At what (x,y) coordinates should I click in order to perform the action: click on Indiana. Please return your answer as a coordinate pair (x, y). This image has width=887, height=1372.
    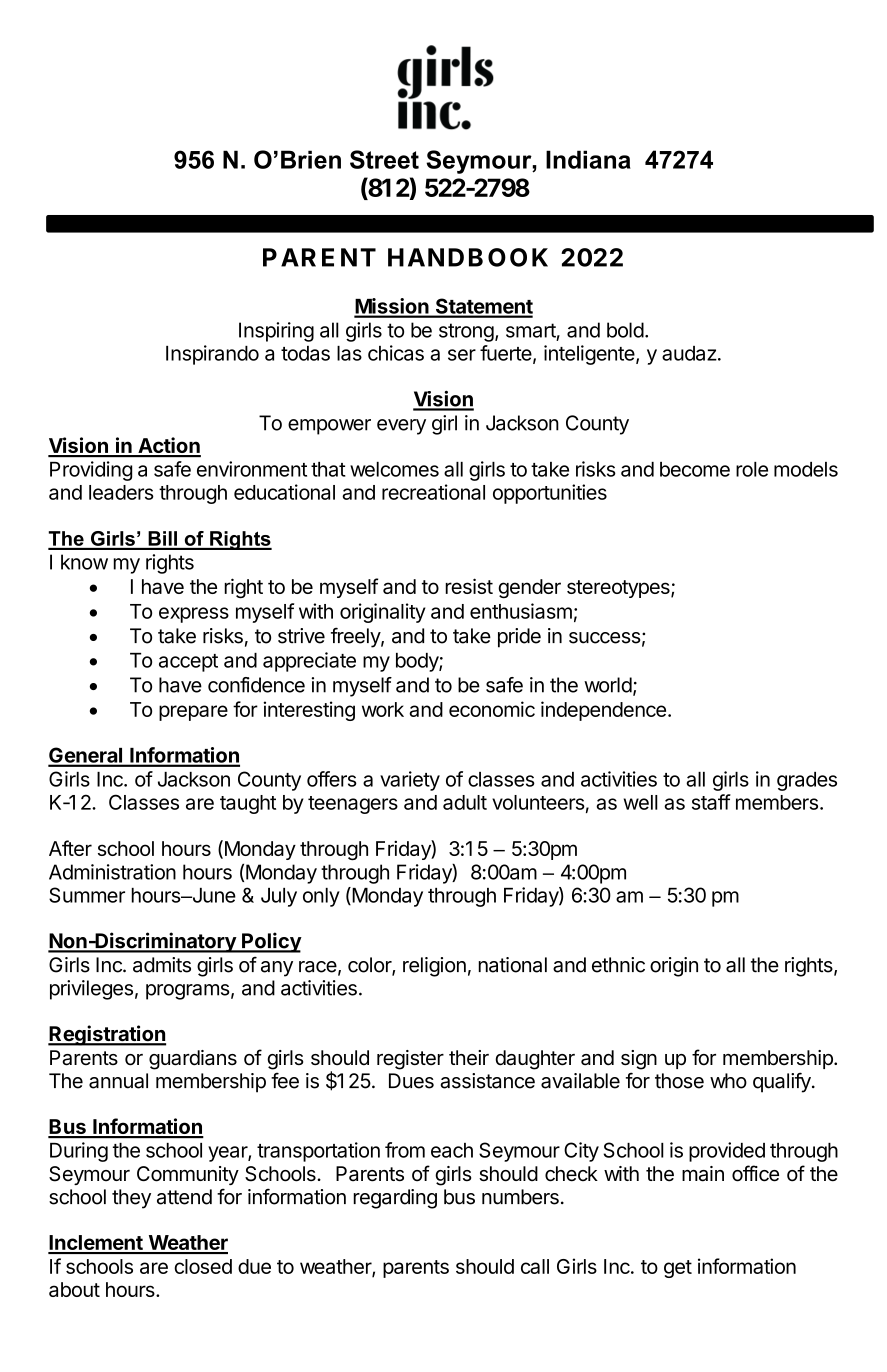
    Looking at the image, I should click on (588, 159).
